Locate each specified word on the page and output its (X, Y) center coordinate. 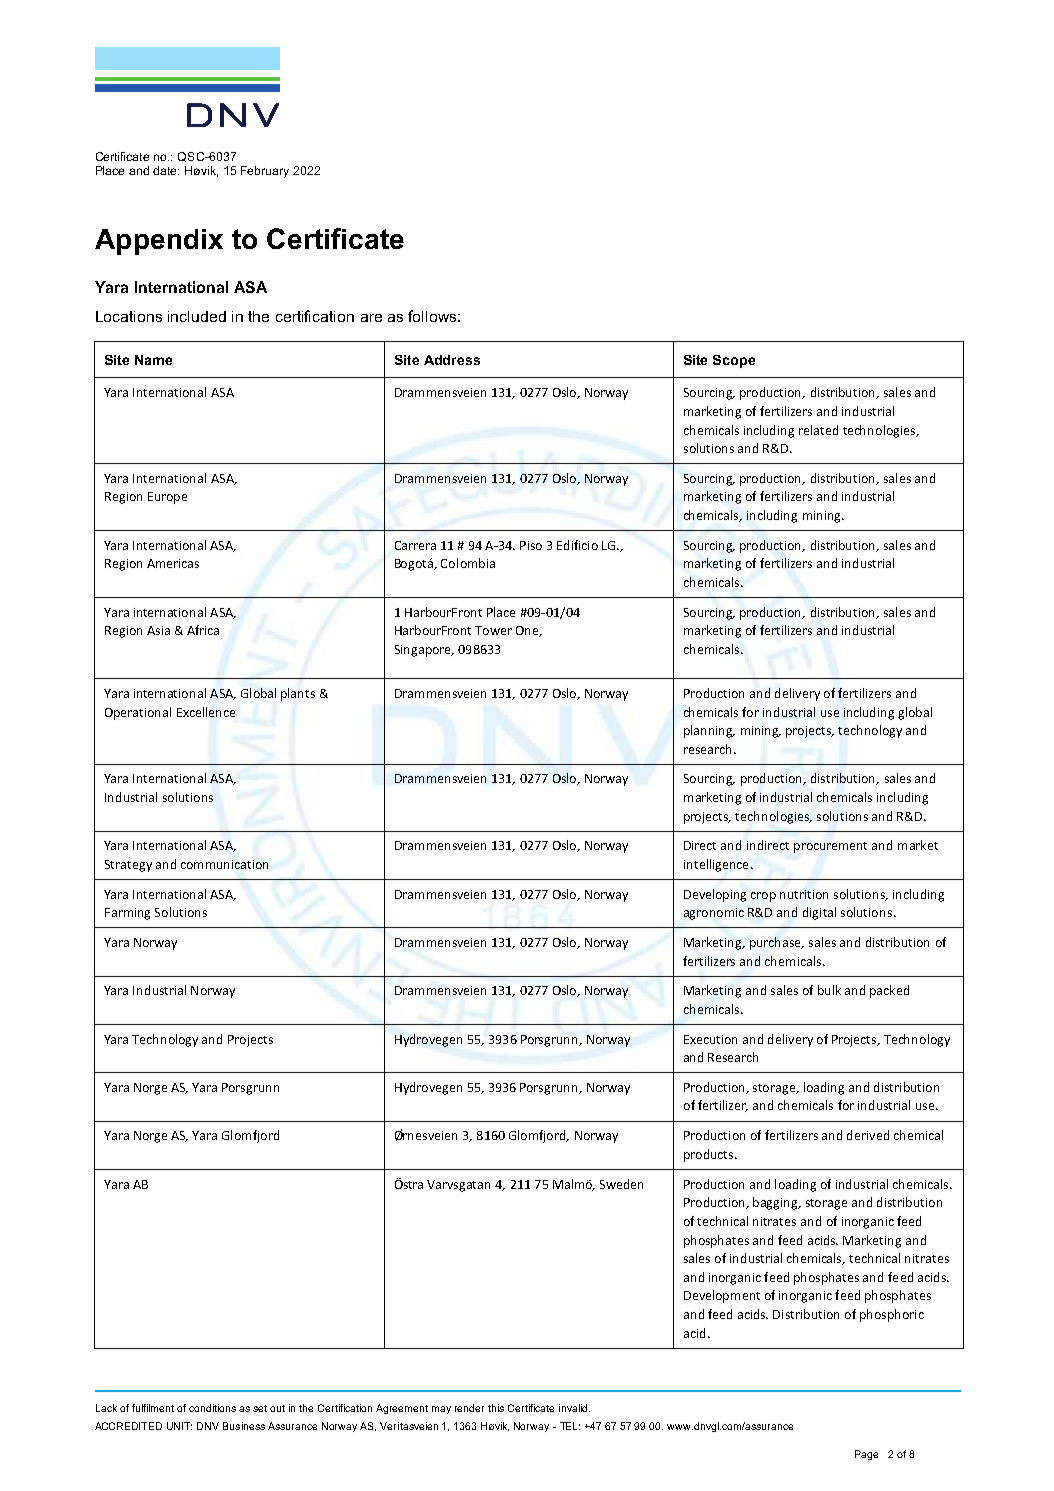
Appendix (159, 242)
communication (224, 864)
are (371, 318)
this (496, 1408)
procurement (830, 847)
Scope (734, 361)
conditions (212, 1408)
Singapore (424, 651)
